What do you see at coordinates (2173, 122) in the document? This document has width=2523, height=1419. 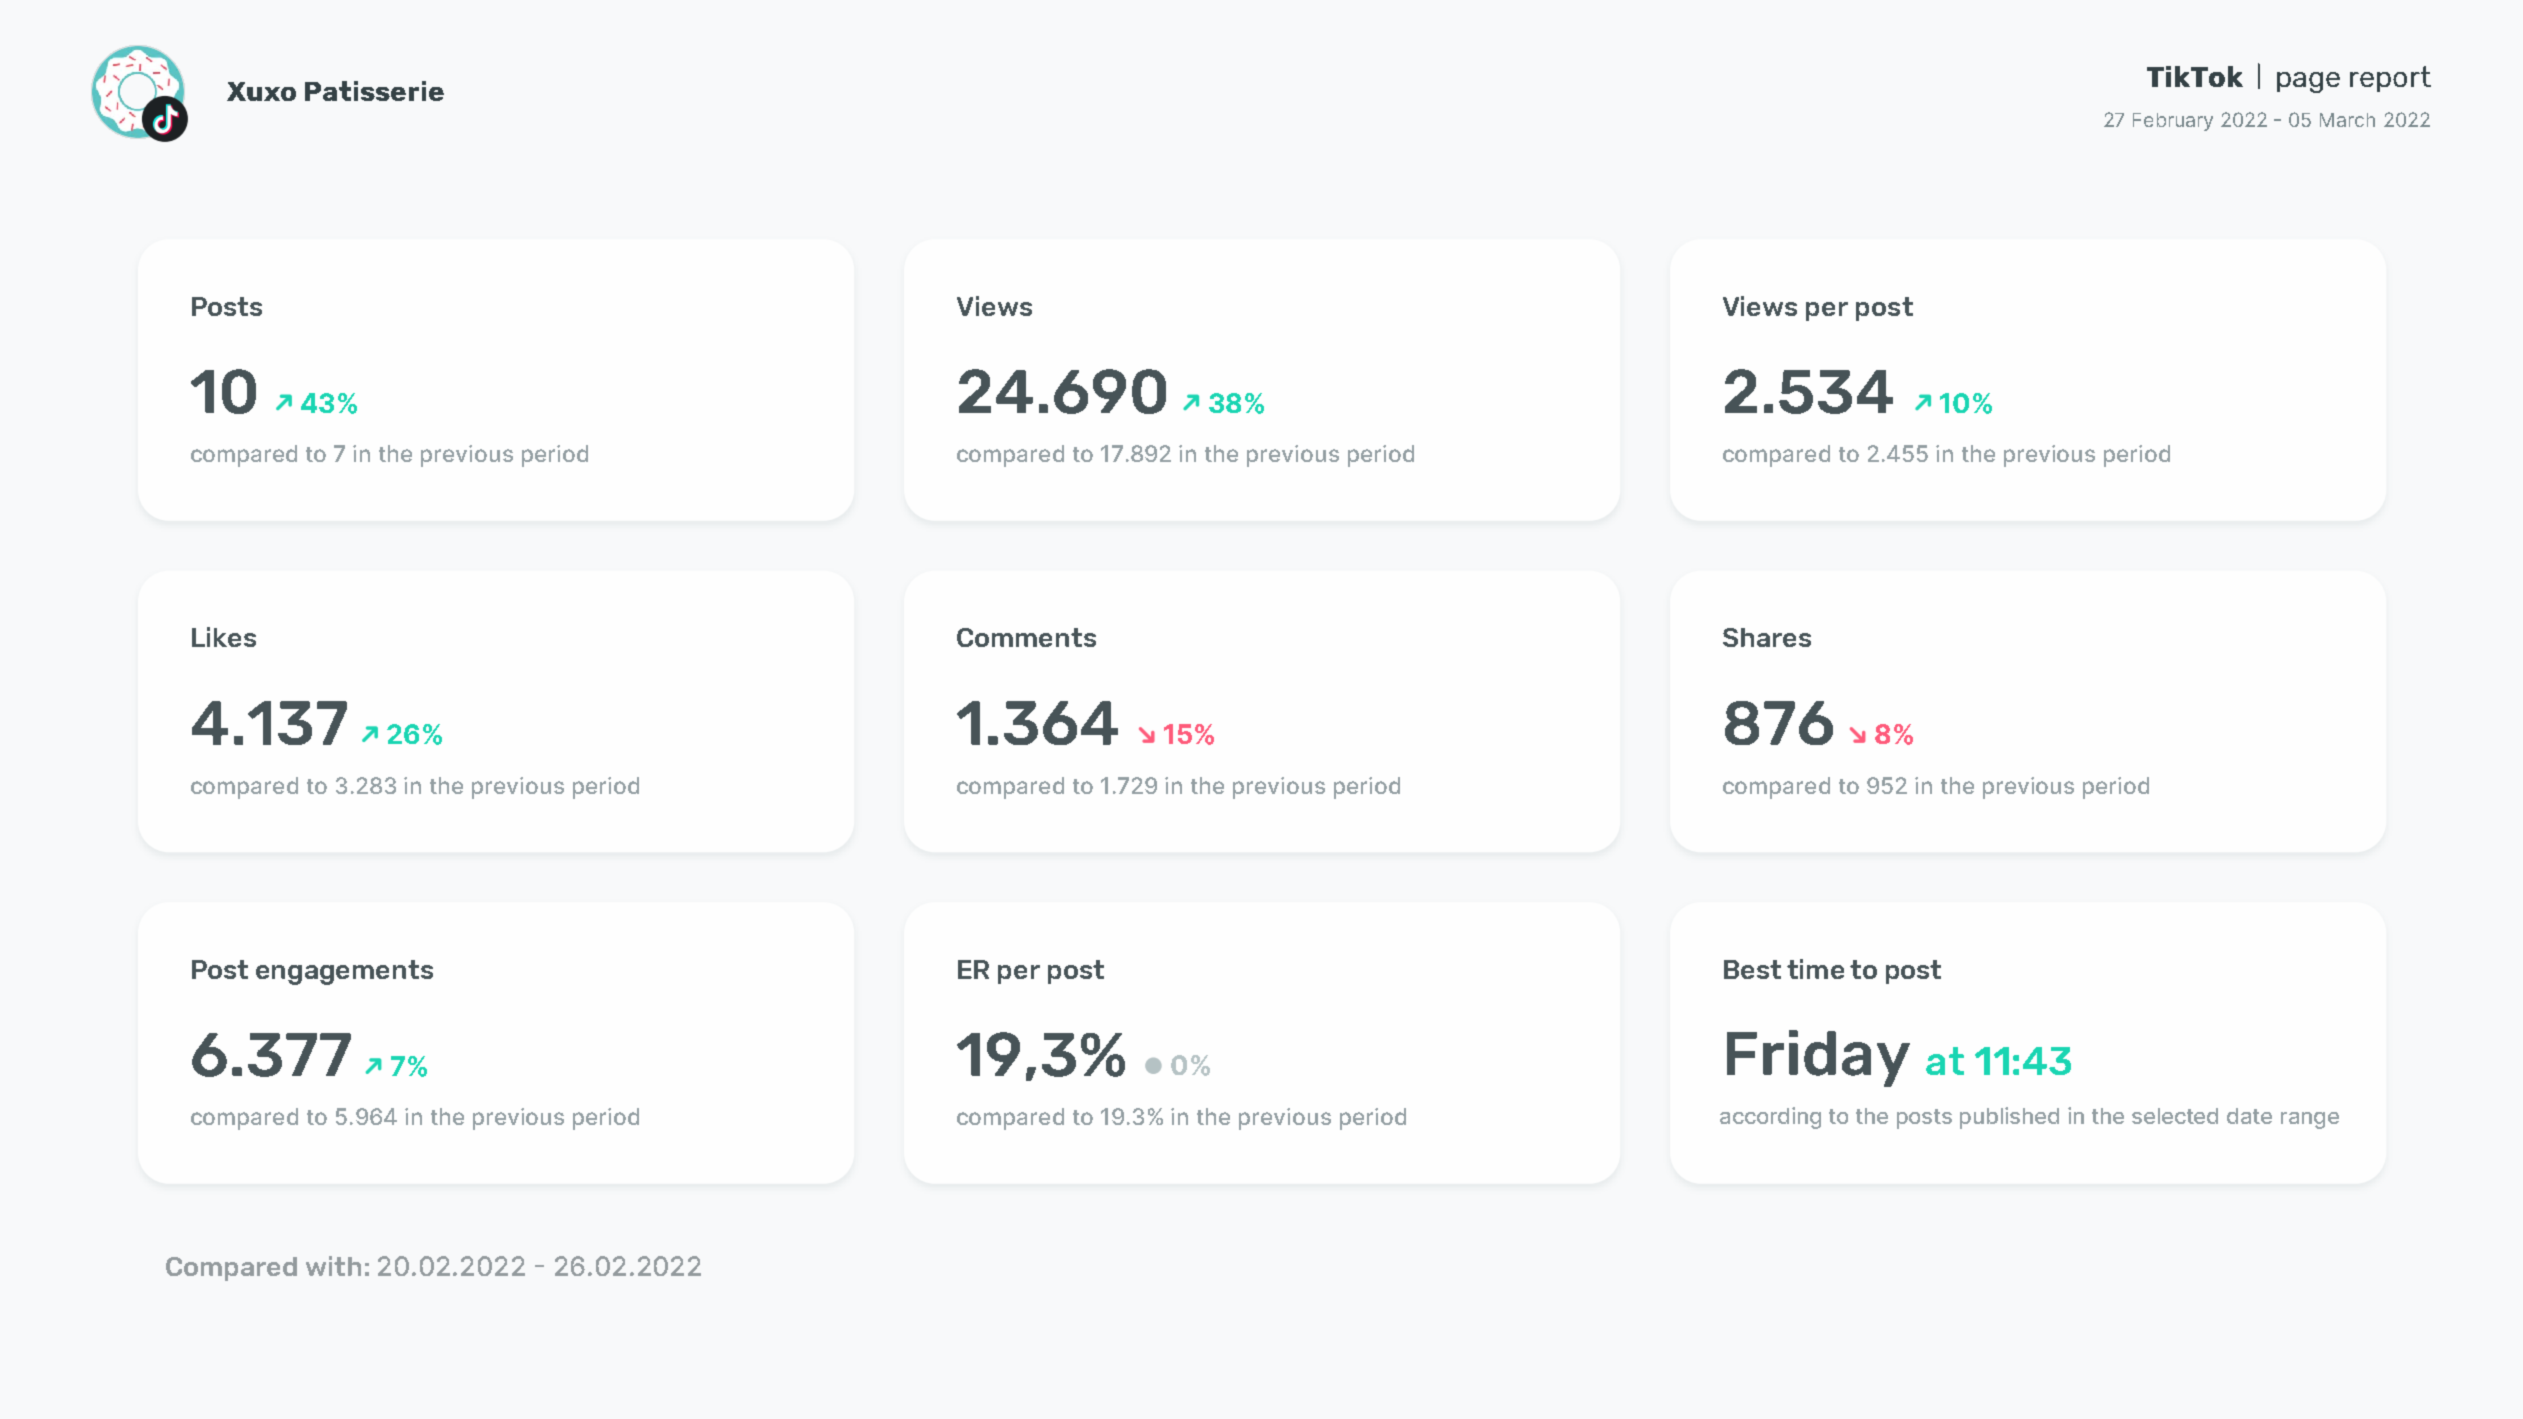 I see `February` at bounding box center [2173, 122].
